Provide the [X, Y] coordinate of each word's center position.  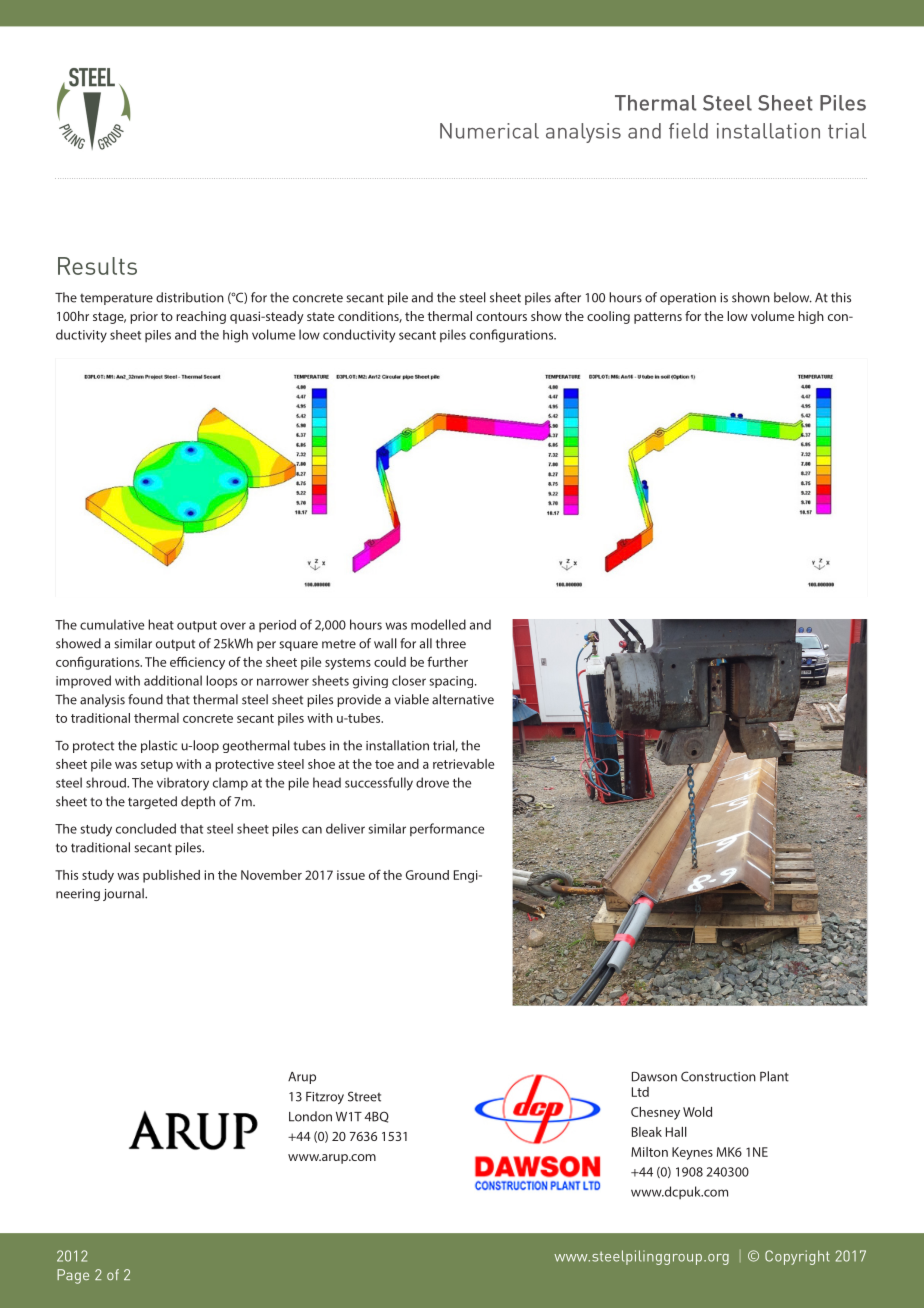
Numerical [489, 131]
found [145, 699]
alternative [463, 699]
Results [97, 266]
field [688, 131]
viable [411, 699]
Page [73, 1276]
